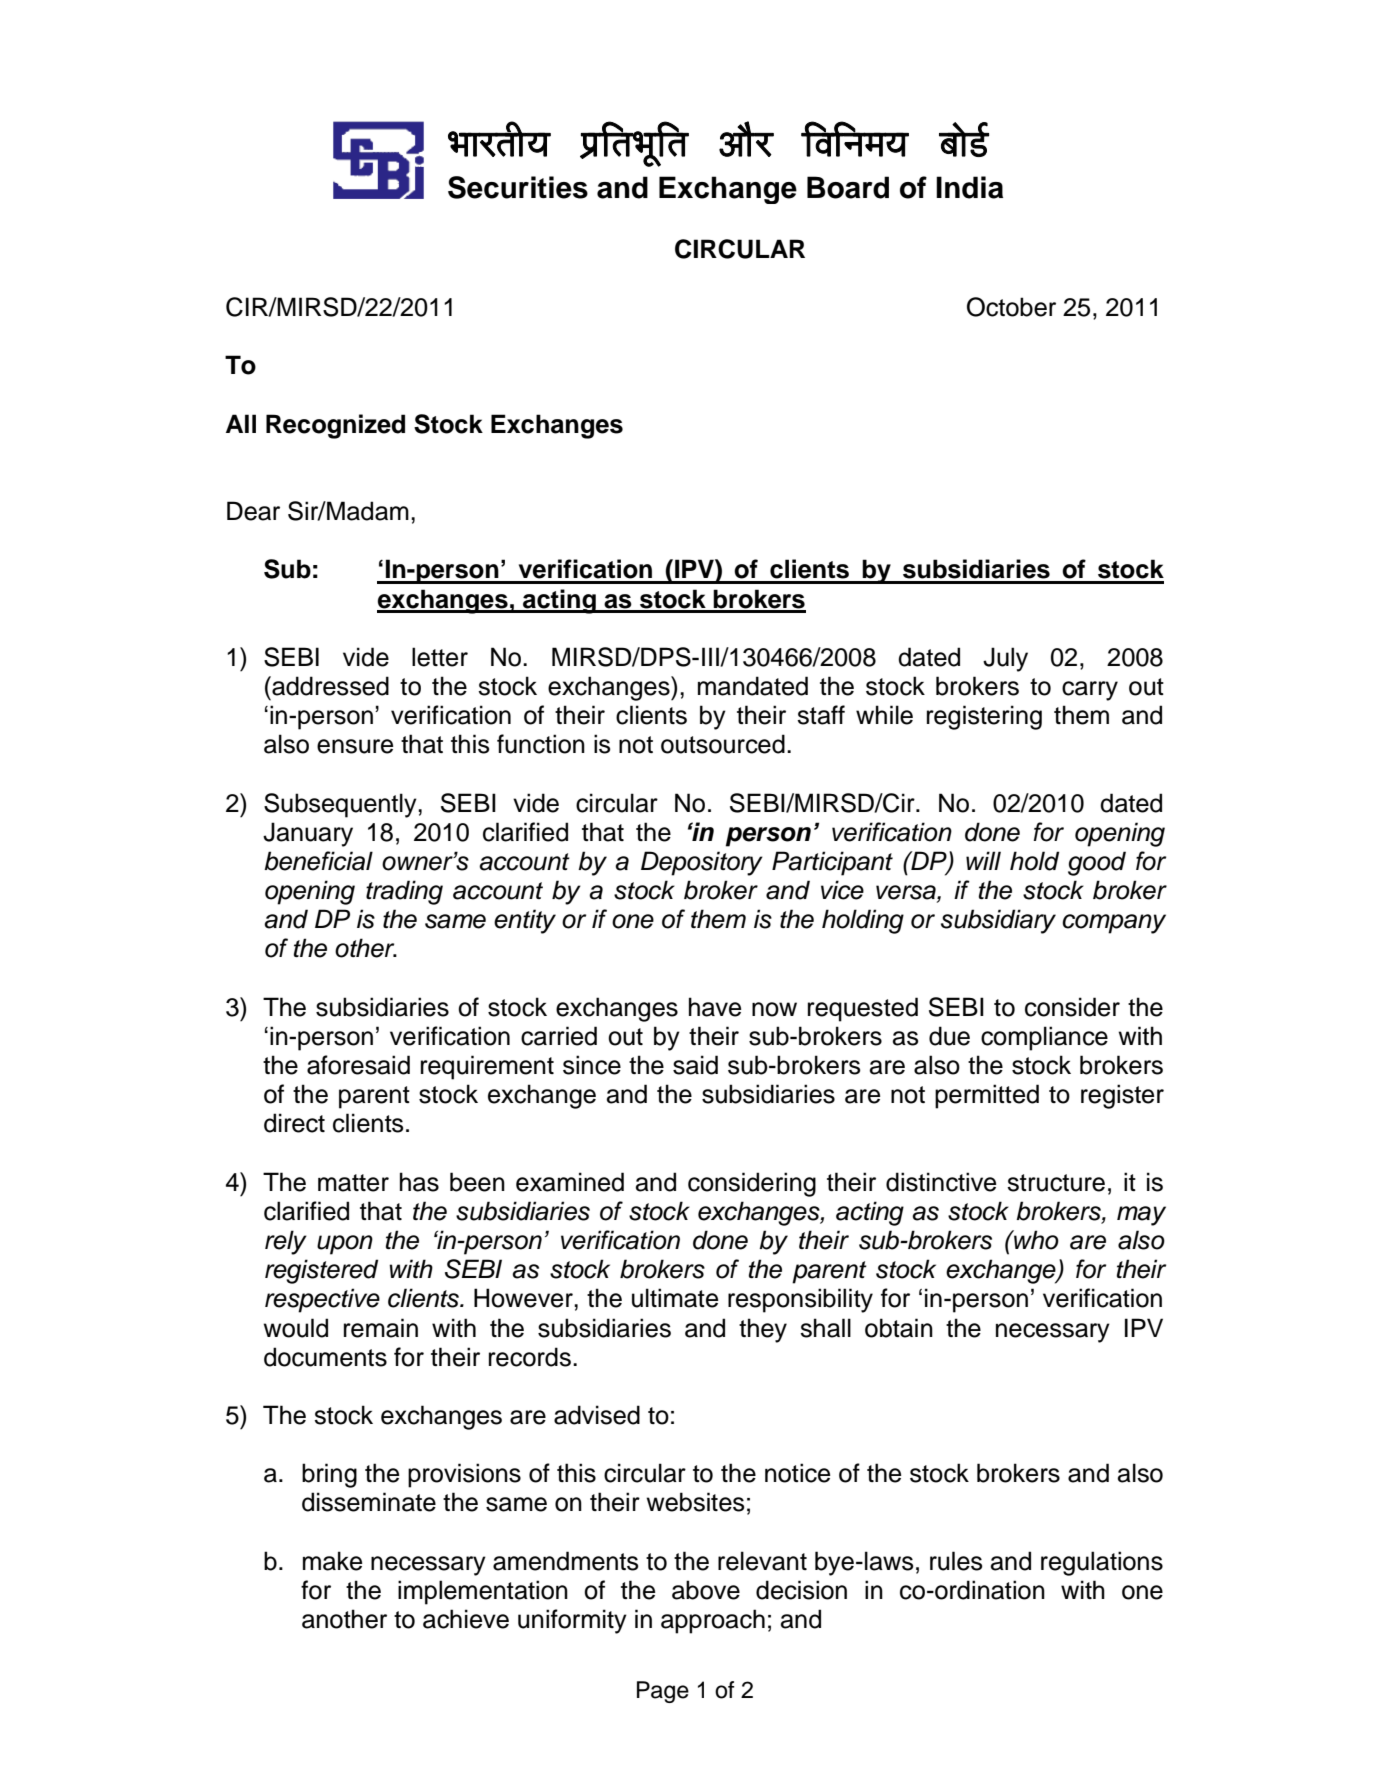  I want to click on ultimate, so click(675, 1298).
